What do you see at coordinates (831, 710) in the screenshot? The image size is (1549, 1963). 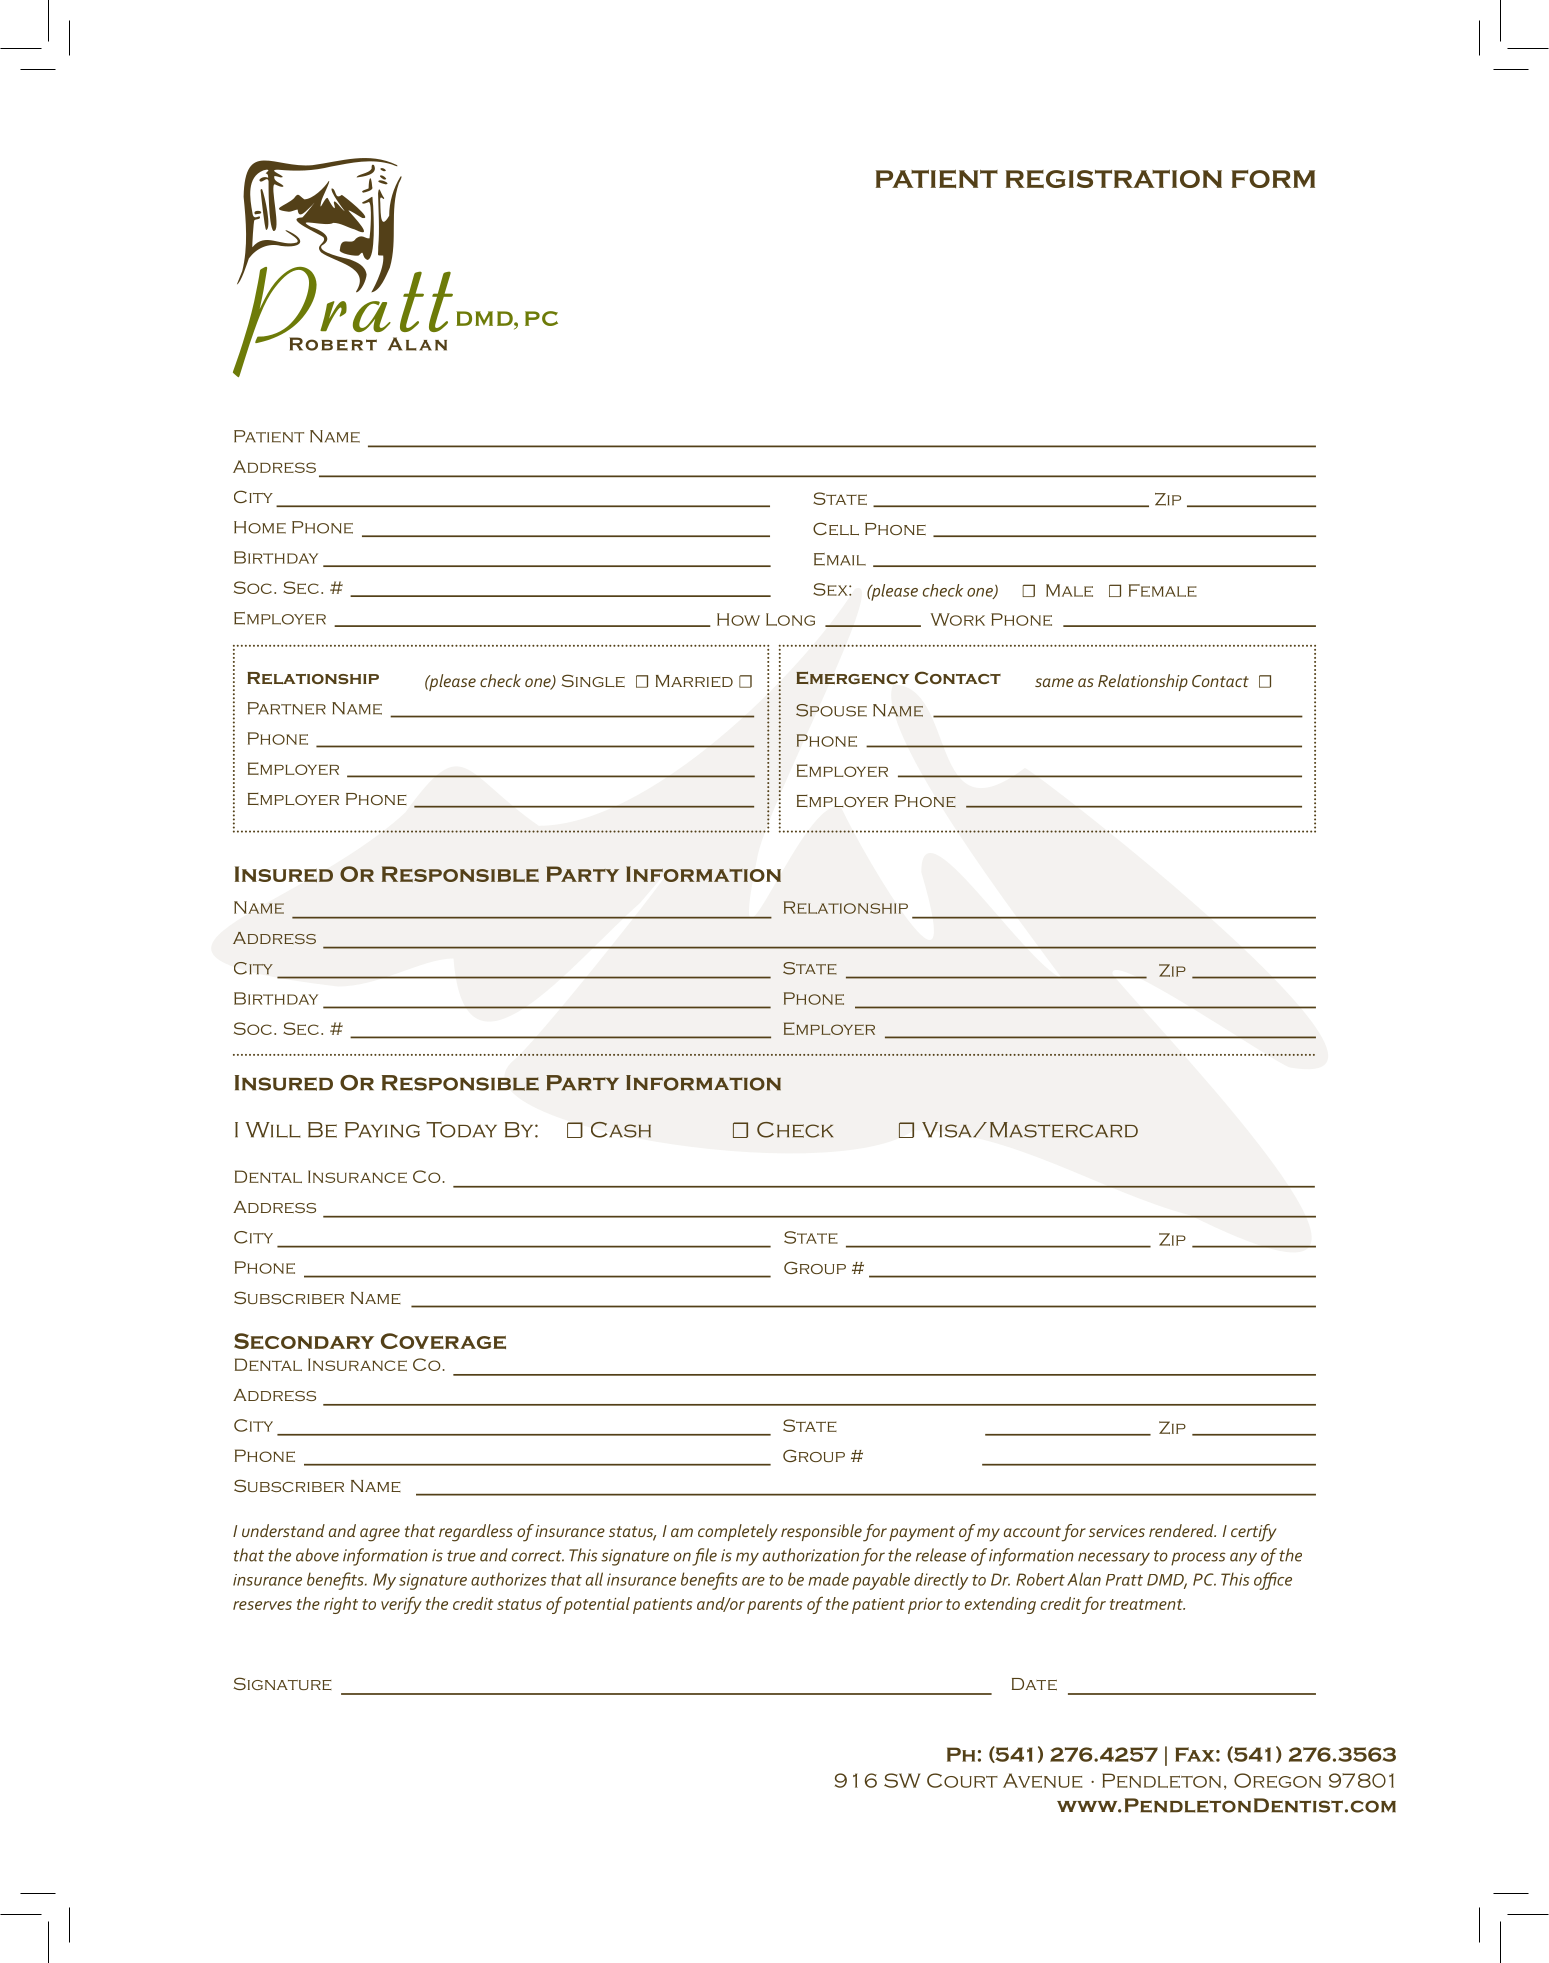 I see `Spouse` at bounding box center [831, 710].
